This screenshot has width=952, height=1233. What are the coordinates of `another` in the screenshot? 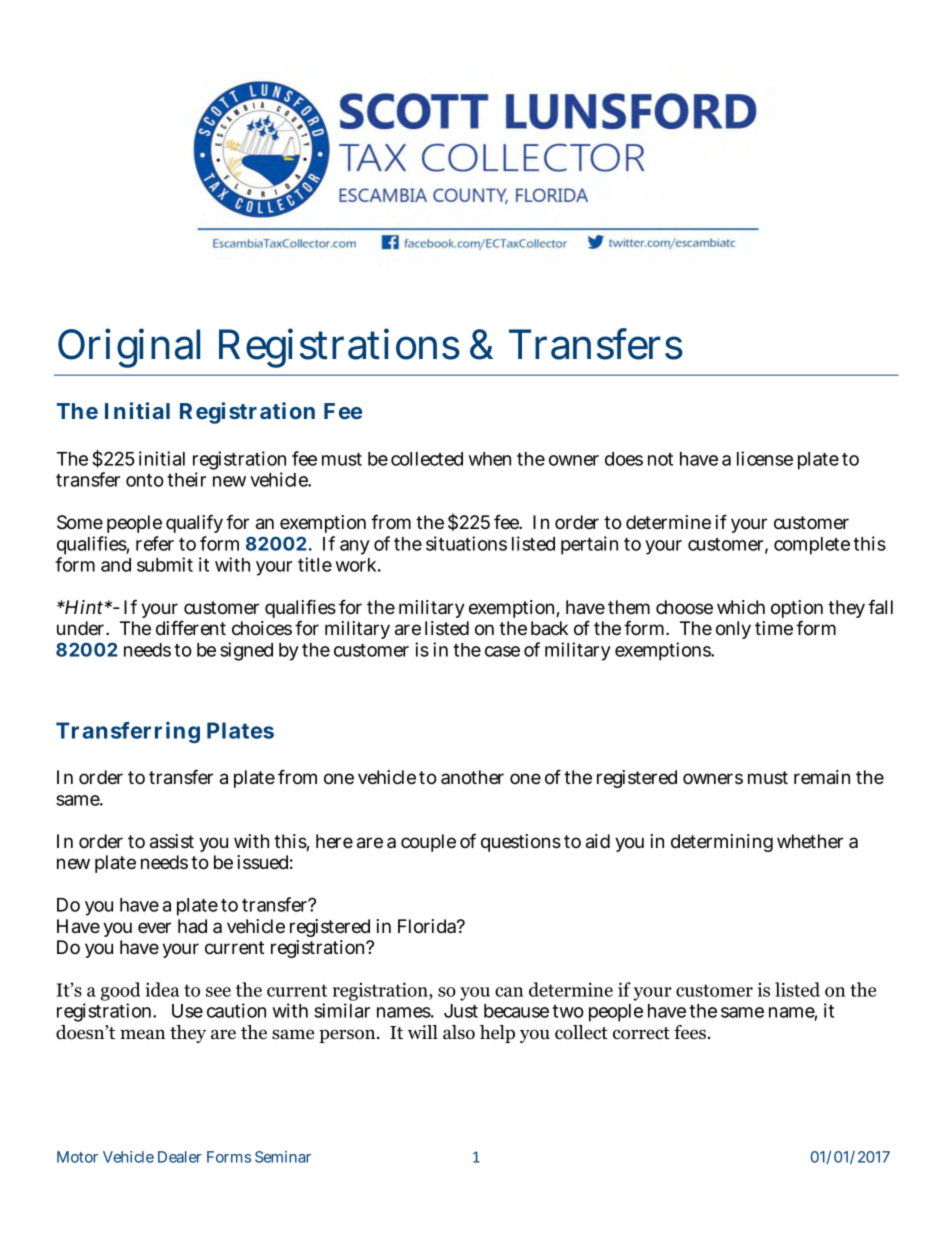 It's located at (472, 777).
